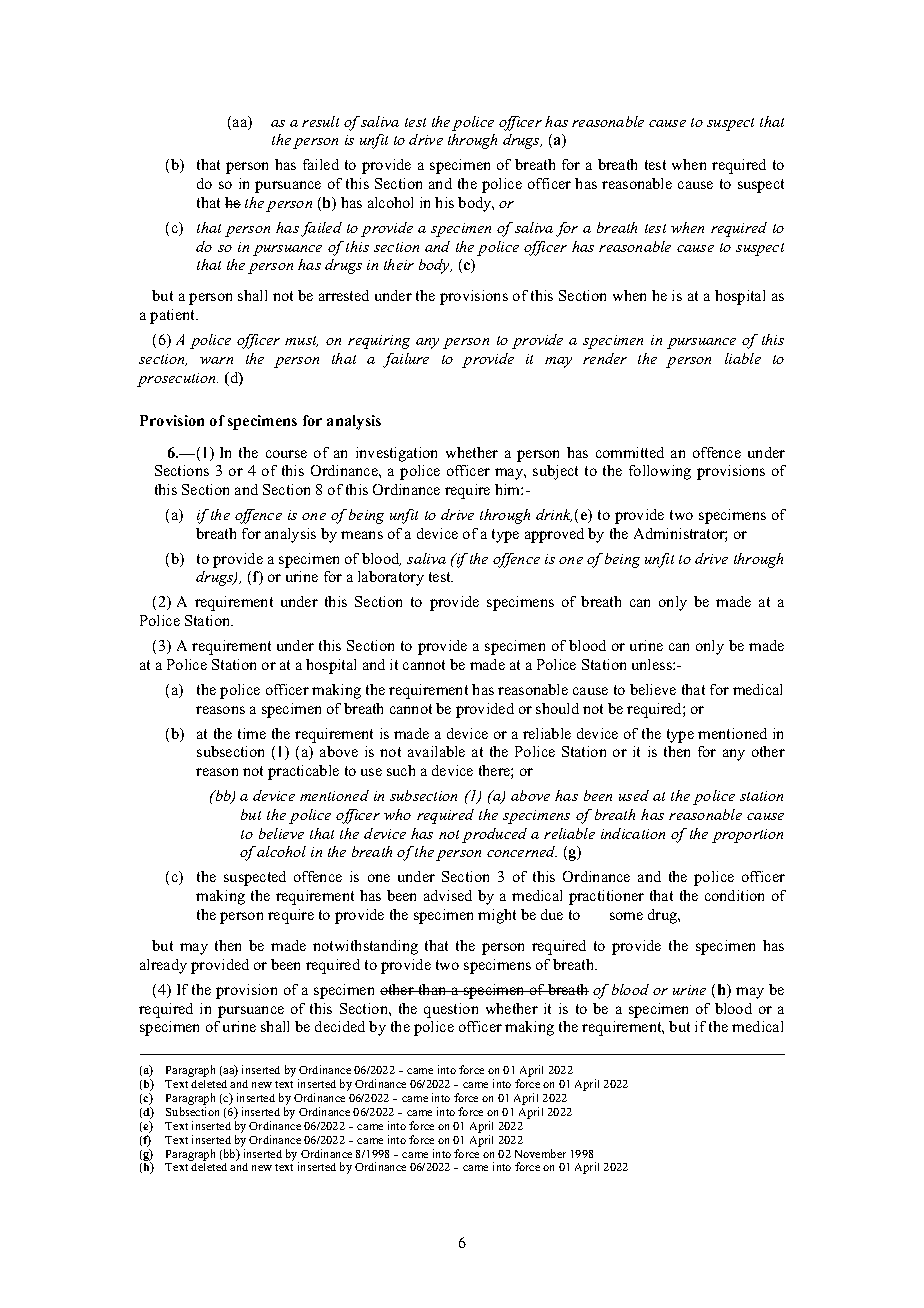 This screenshot has height=1308, width=924. Describe the element at coordinates (391, 578) in the screenshot. I see `laboratory` at that location.
